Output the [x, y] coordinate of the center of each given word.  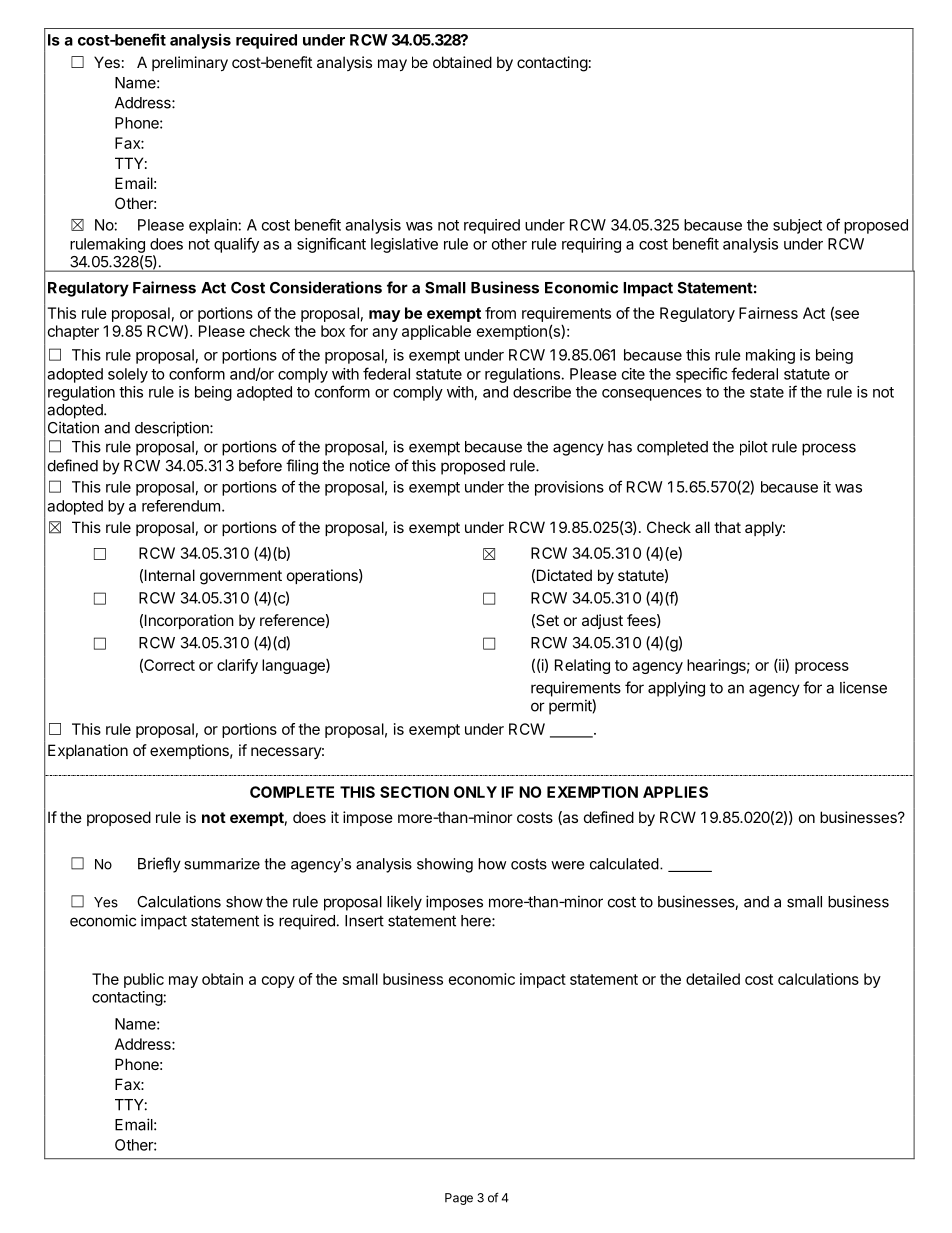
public [144, 980]
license [863, 687]
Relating [582, 666]
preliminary [190, 63]
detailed [713, 979]
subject [797, 226]
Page [459, 1199]
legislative [404, 245]
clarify [237, 666]
